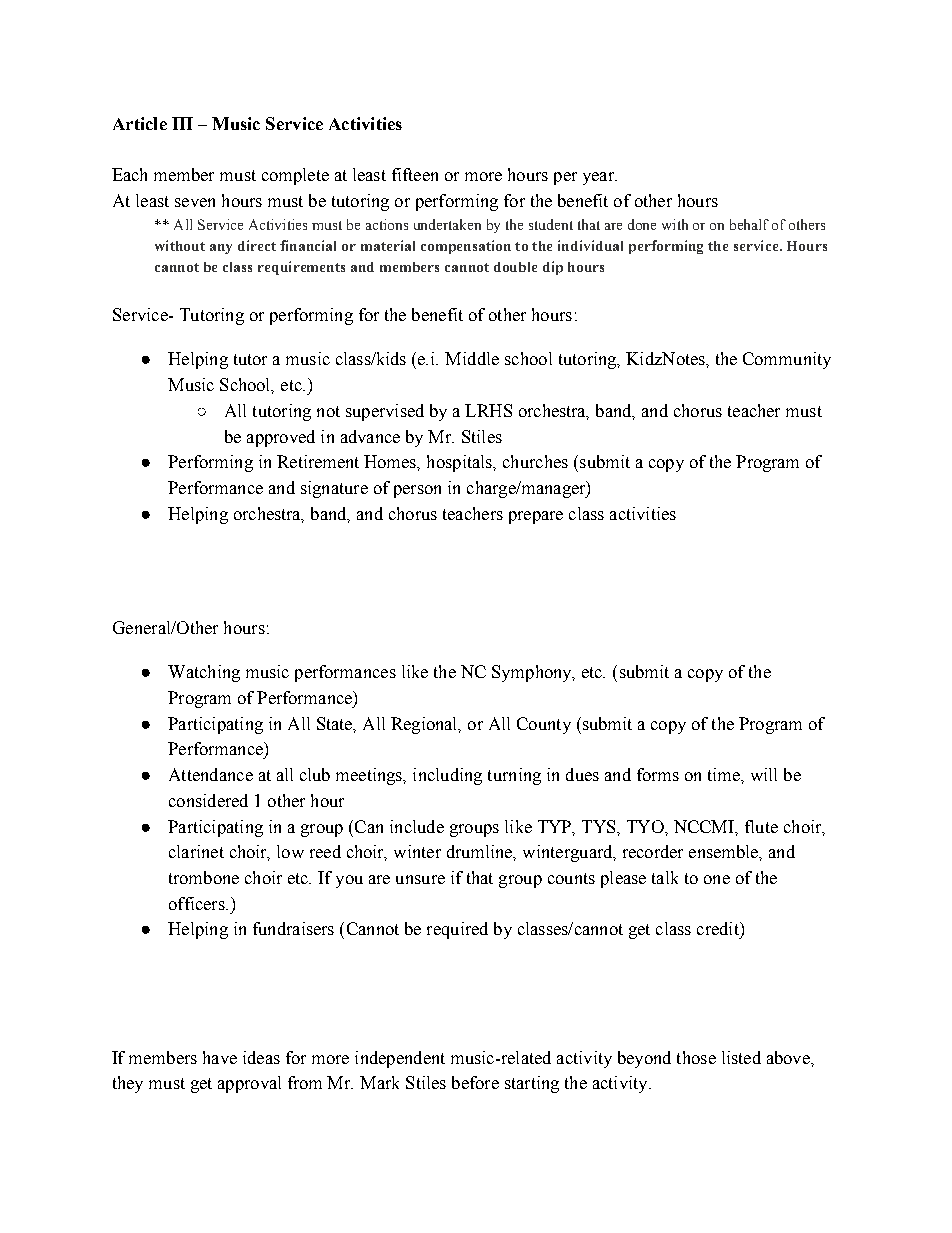 Image resolution: width=952 pixels, height=1233 pixels. What do you see at coordinates (749, 224) in the page?
I see `behalf` at bounding box center [749, 224].
